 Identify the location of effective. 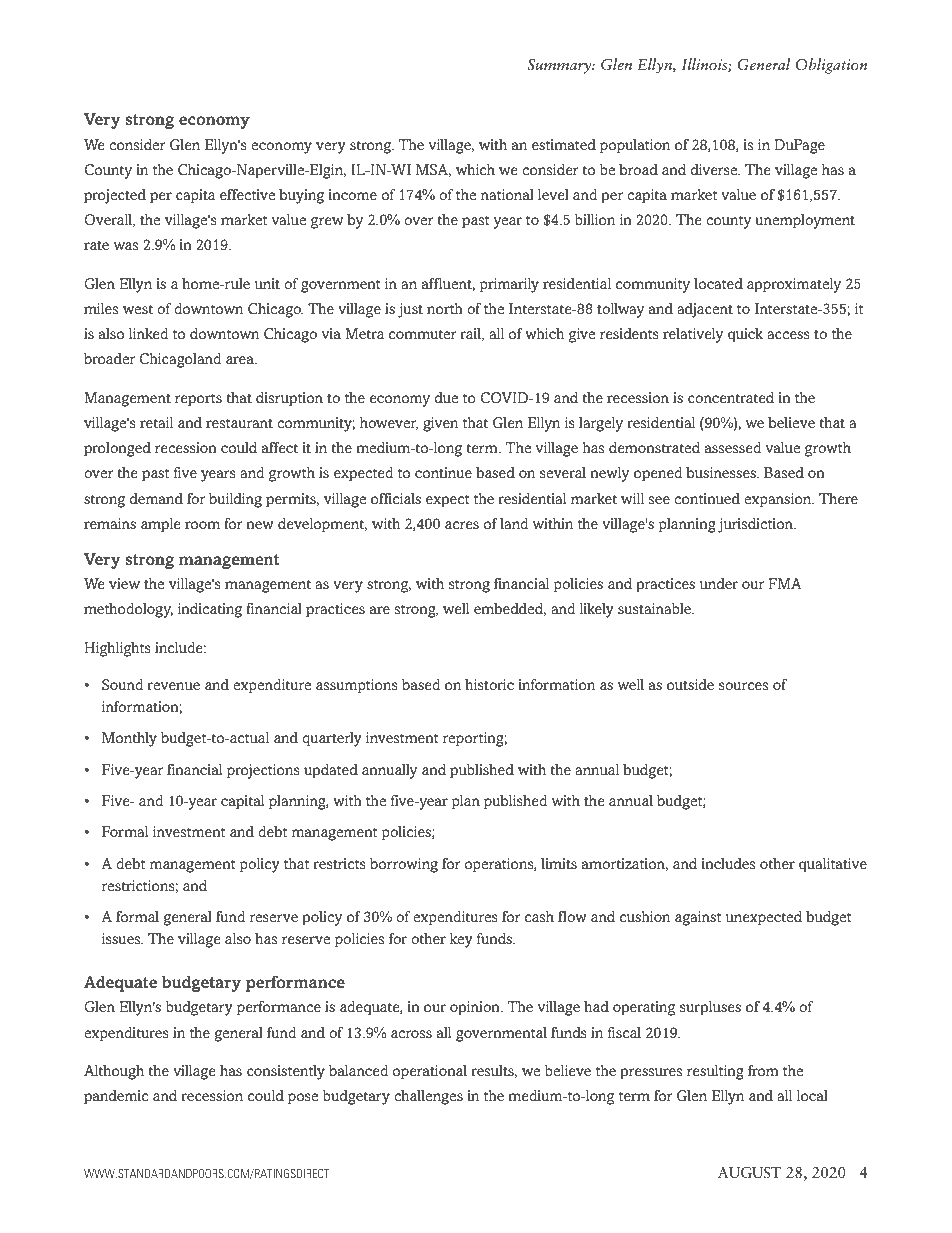
(247, 194).
